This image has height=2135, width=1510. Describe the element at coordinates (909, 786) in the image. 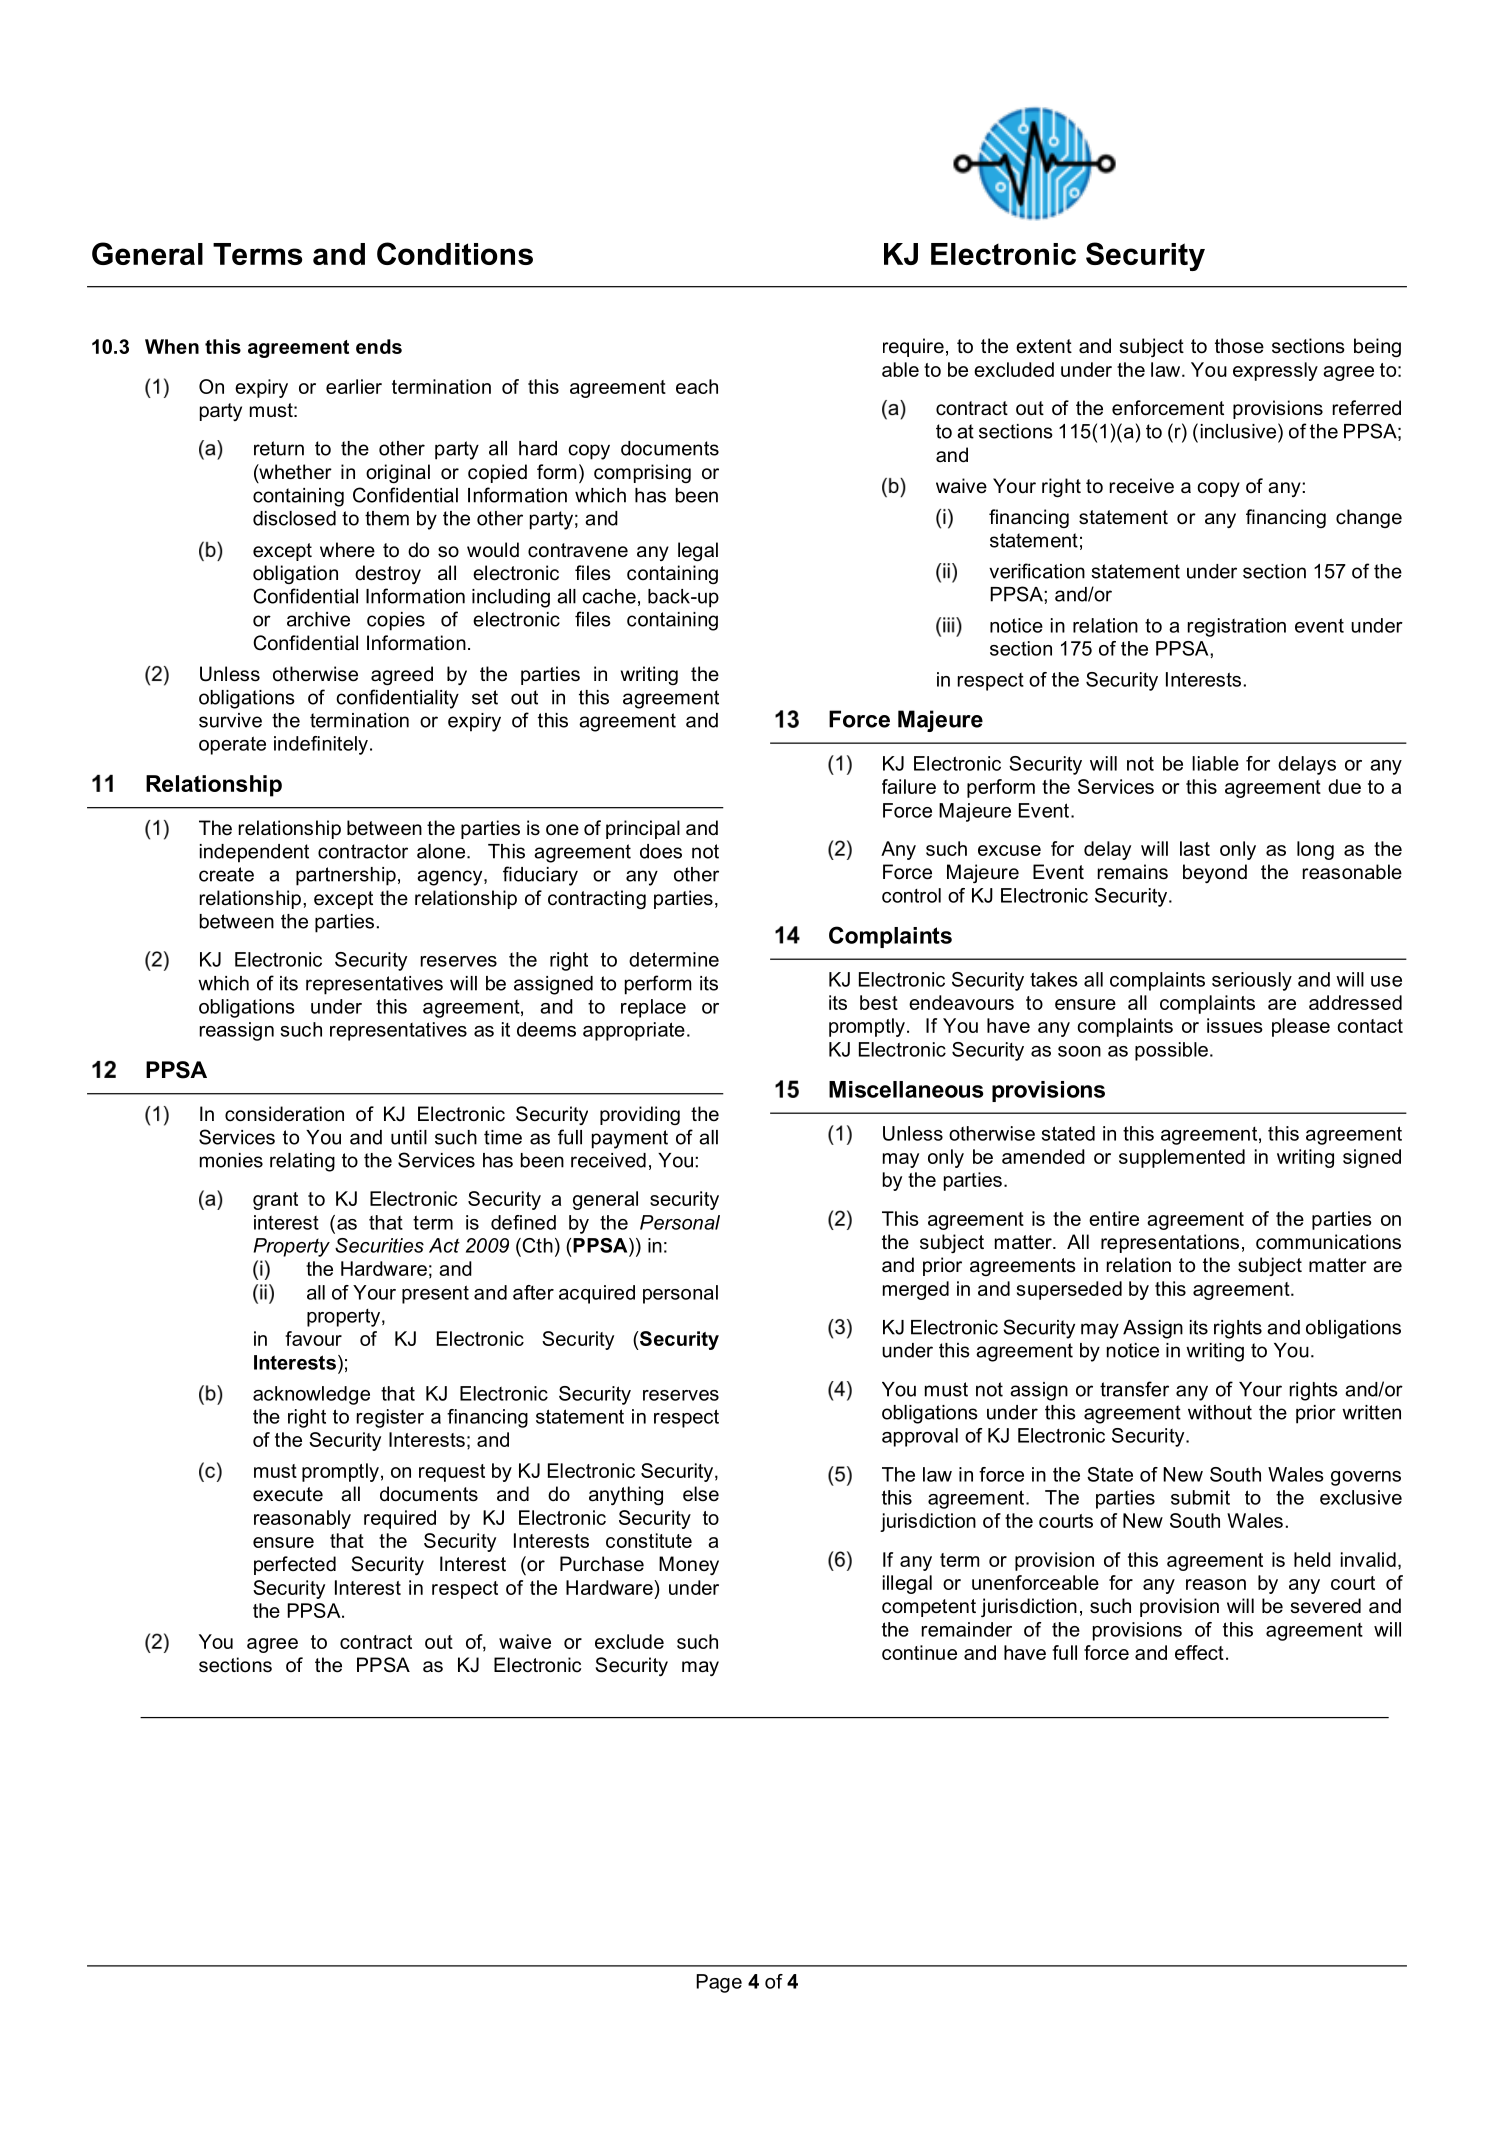

I see `failure` at that location.
